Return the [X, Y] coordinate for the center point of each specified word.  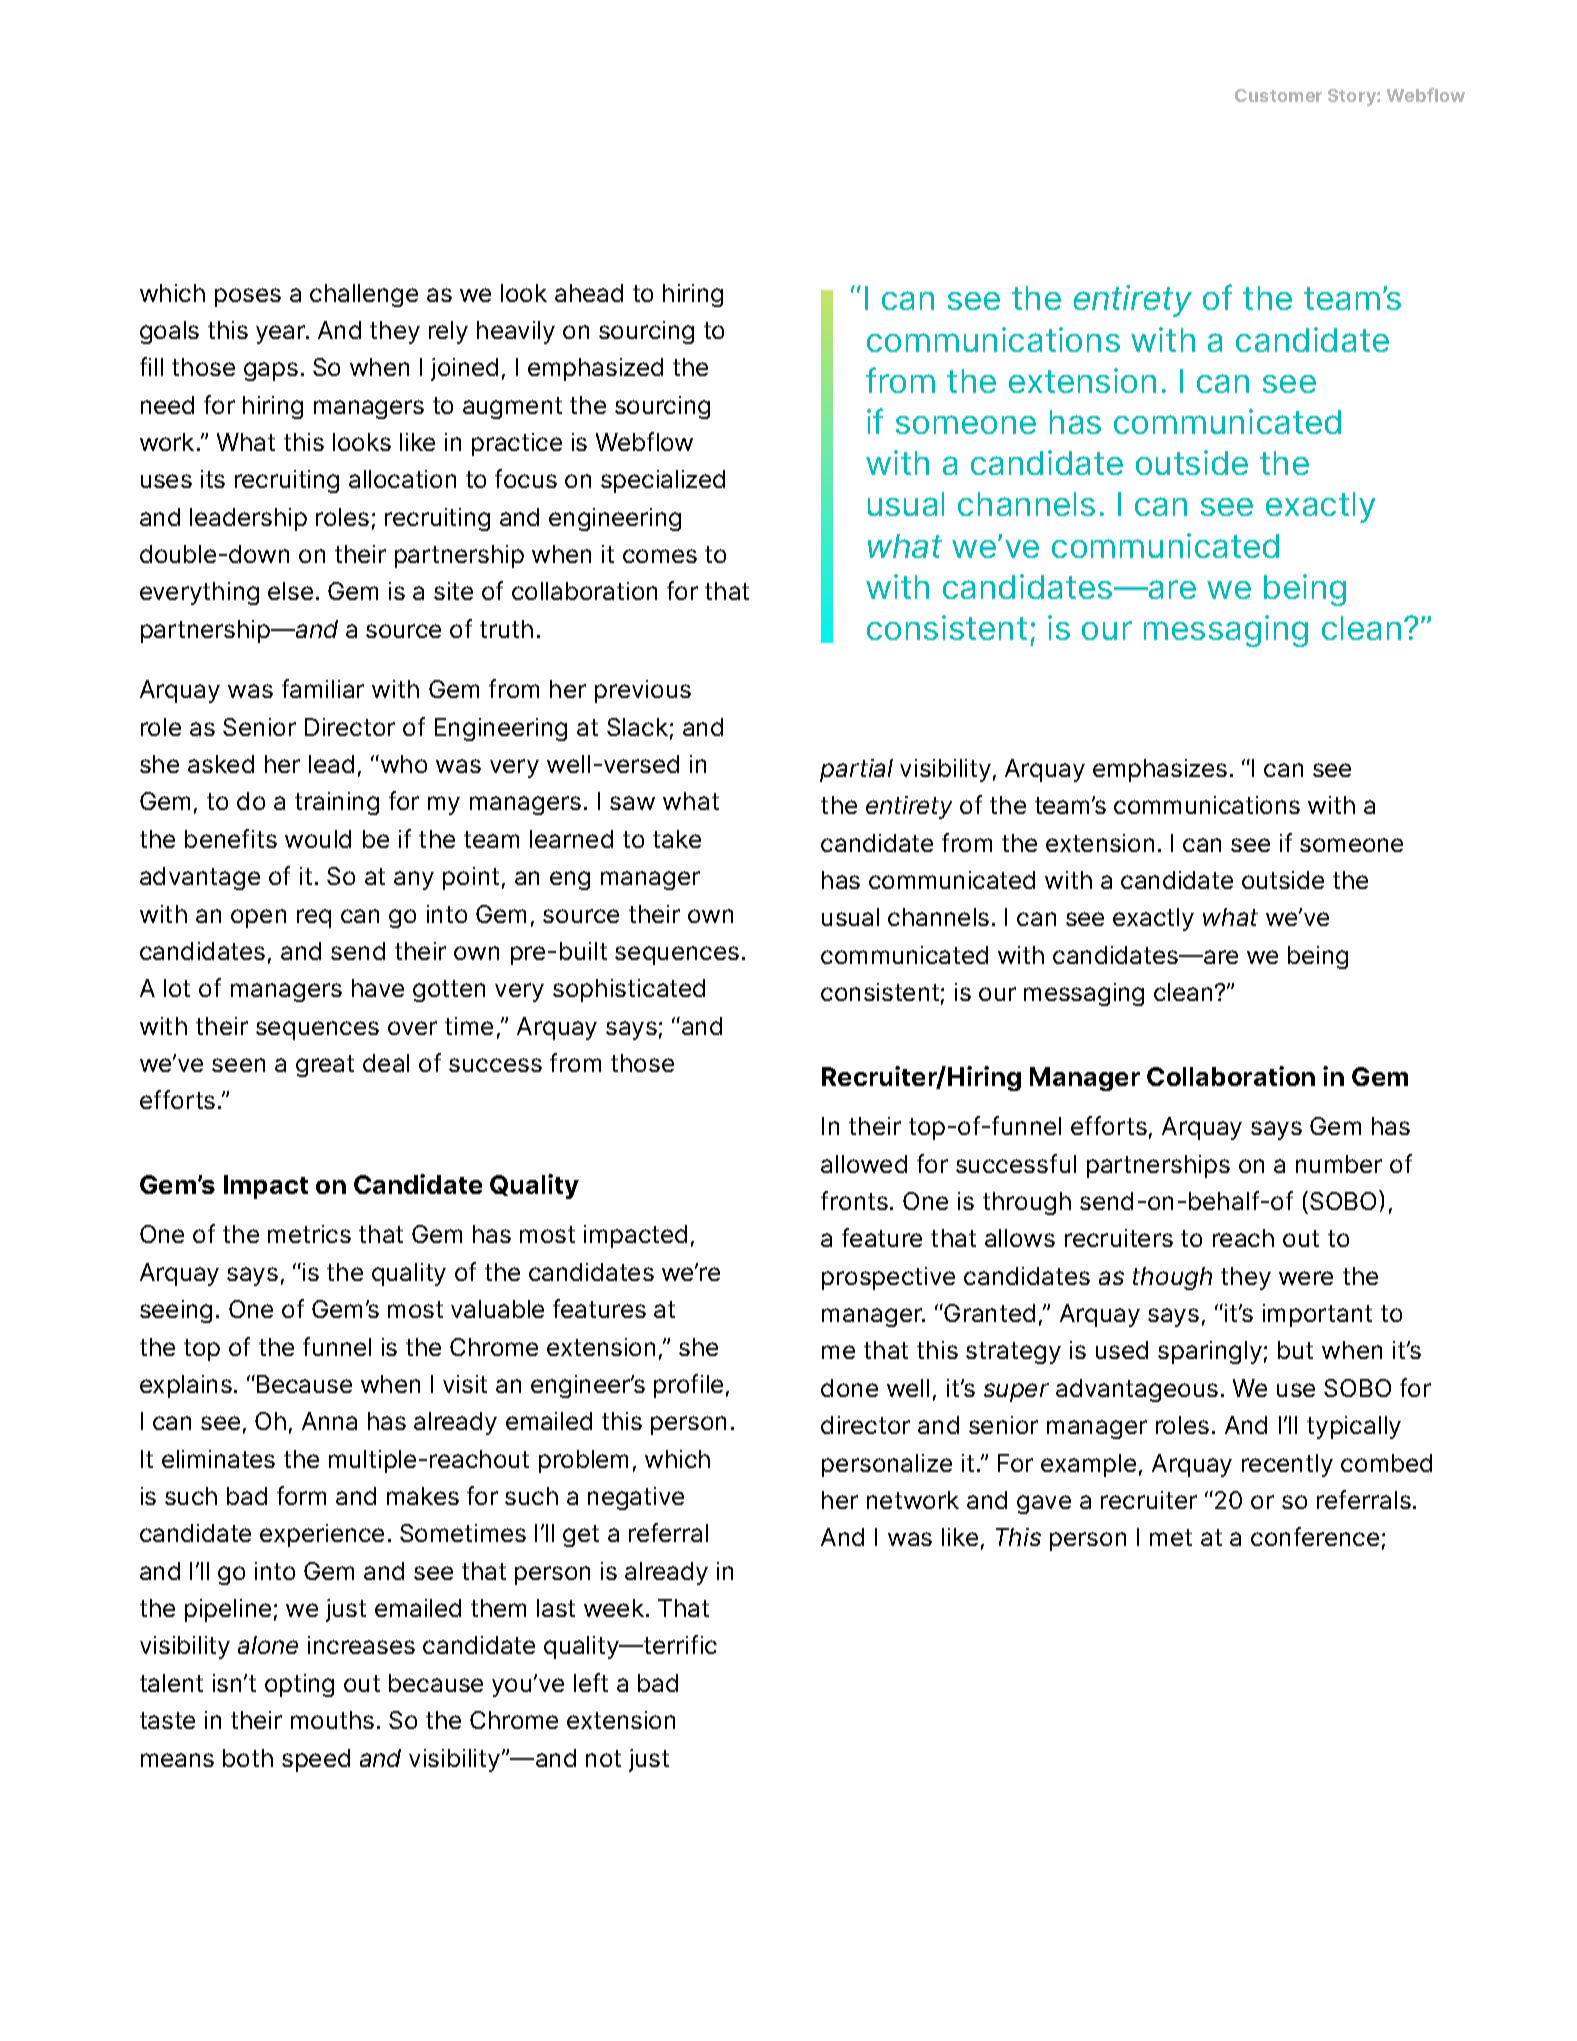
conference [1315, 1536]
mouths [332, 1720]
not [603, 1758]
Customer [1278, 95]
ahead [589, 293]
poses [248, 297]
